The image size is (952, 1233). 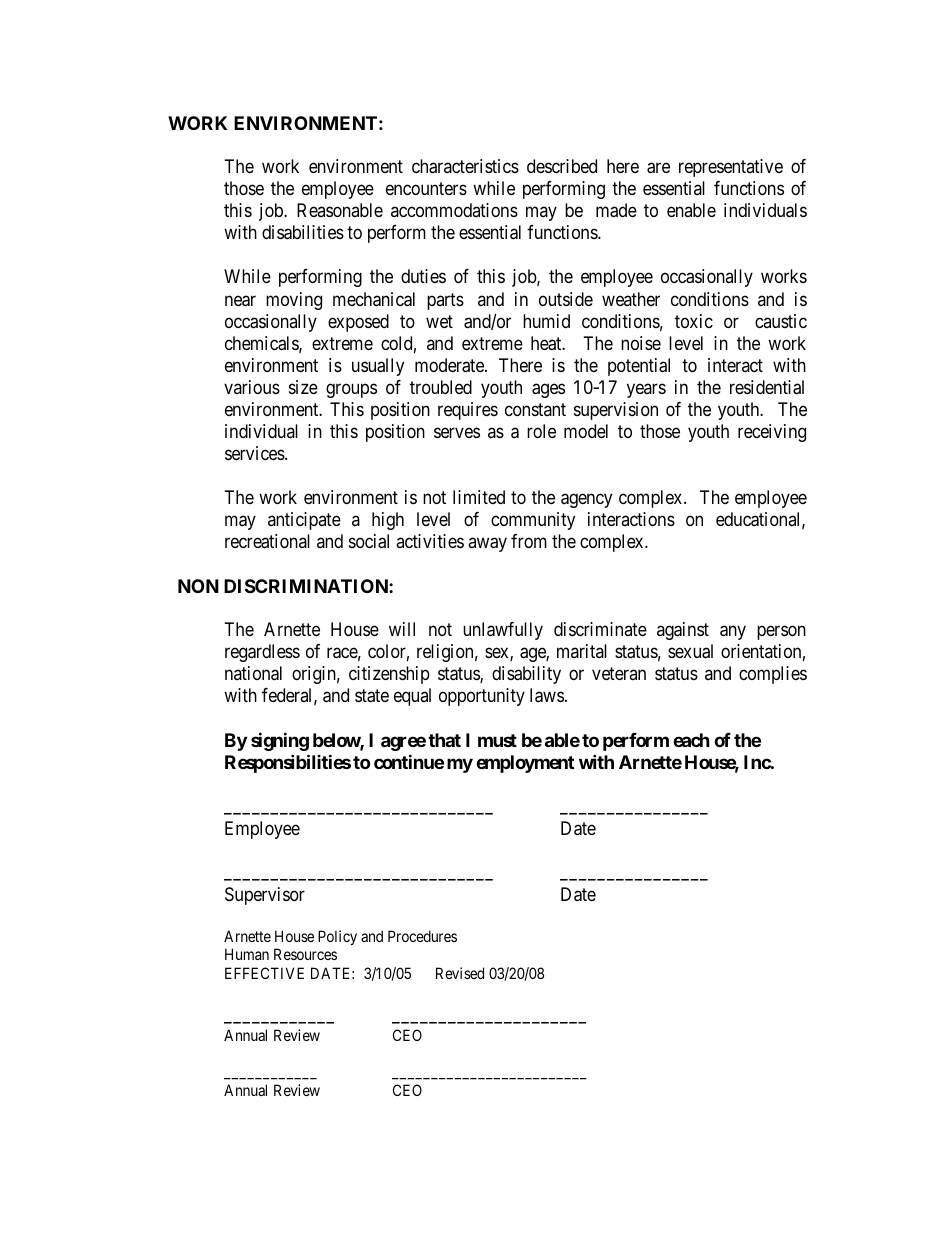 I want to click on recreational, so click(x=267, y=541).
